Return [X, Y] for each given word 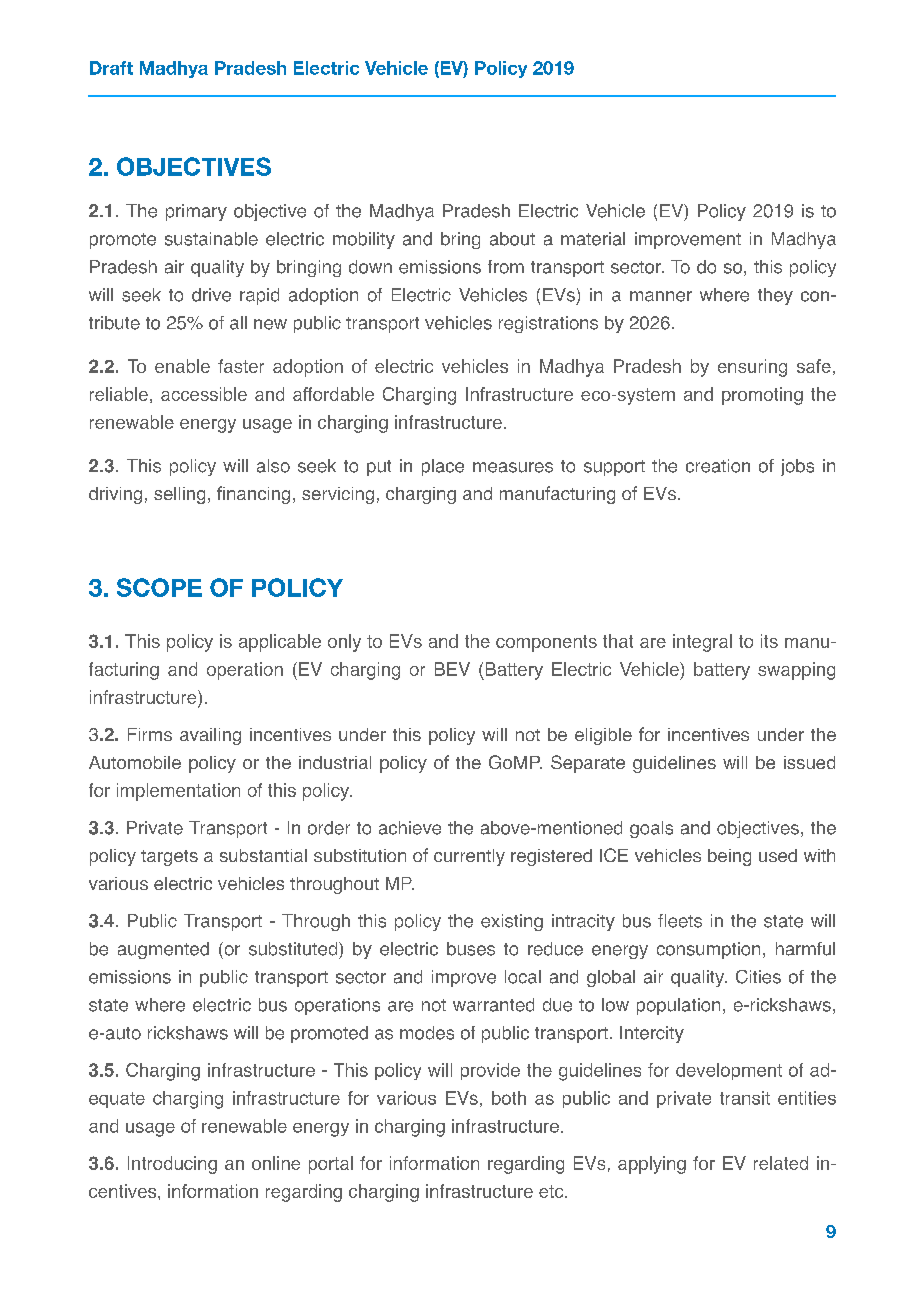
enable [182, 366]
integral [702, 643]
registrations [548, 324]
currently [469, 857]
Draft [111, 68]
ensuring [752, 368]
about [512, 239]
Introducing [172, 1165]
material [593, 239]
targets [169, 858]
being [729, 857]
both [509, 1098]
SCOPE [159, 587]
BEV [452, 669]
